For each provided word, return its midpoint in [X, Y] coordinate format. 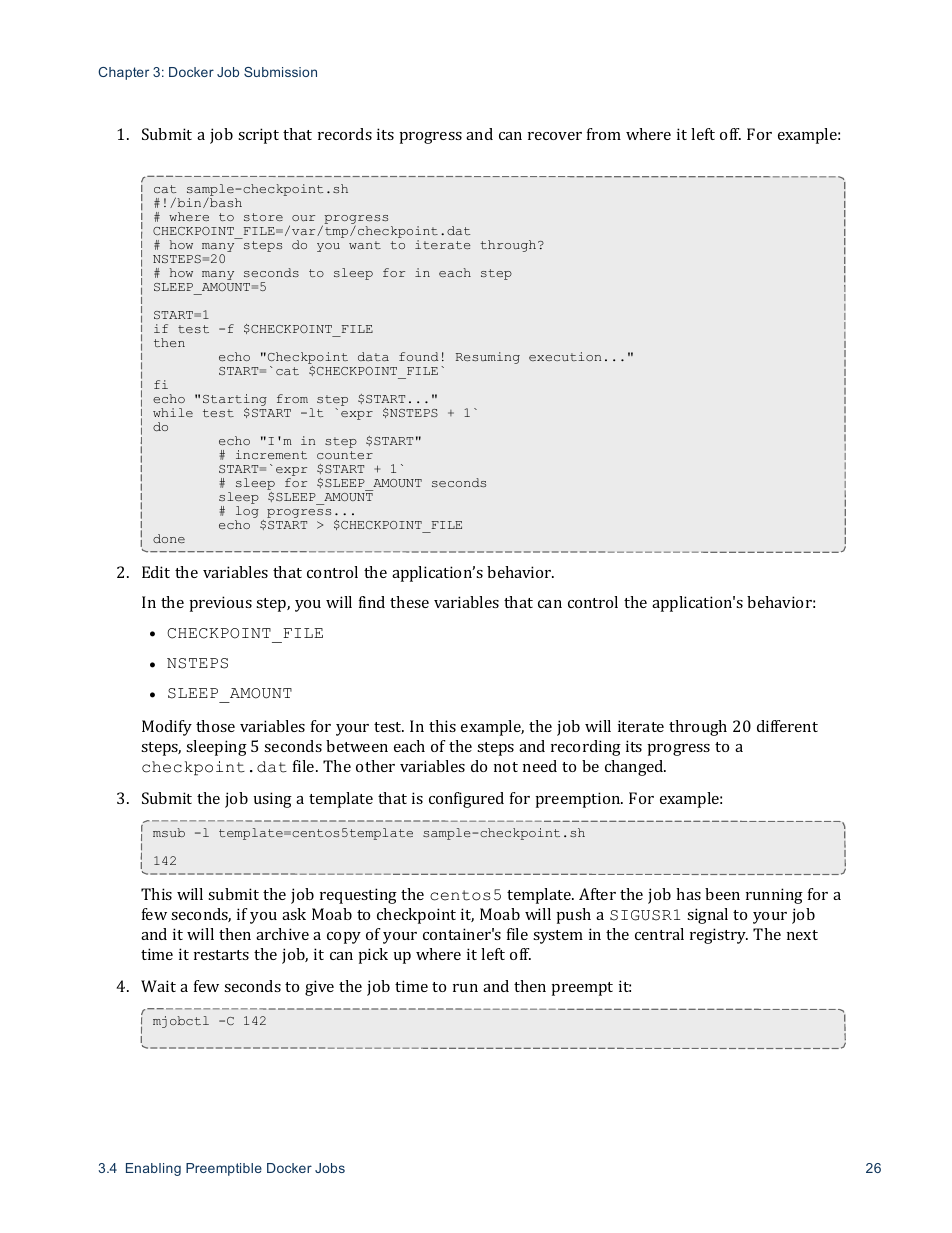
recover [555, 136]
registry [719, 936]
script [258, 136]
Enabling [153, 1169]
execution [565, 356]
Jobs [330, 1168]
